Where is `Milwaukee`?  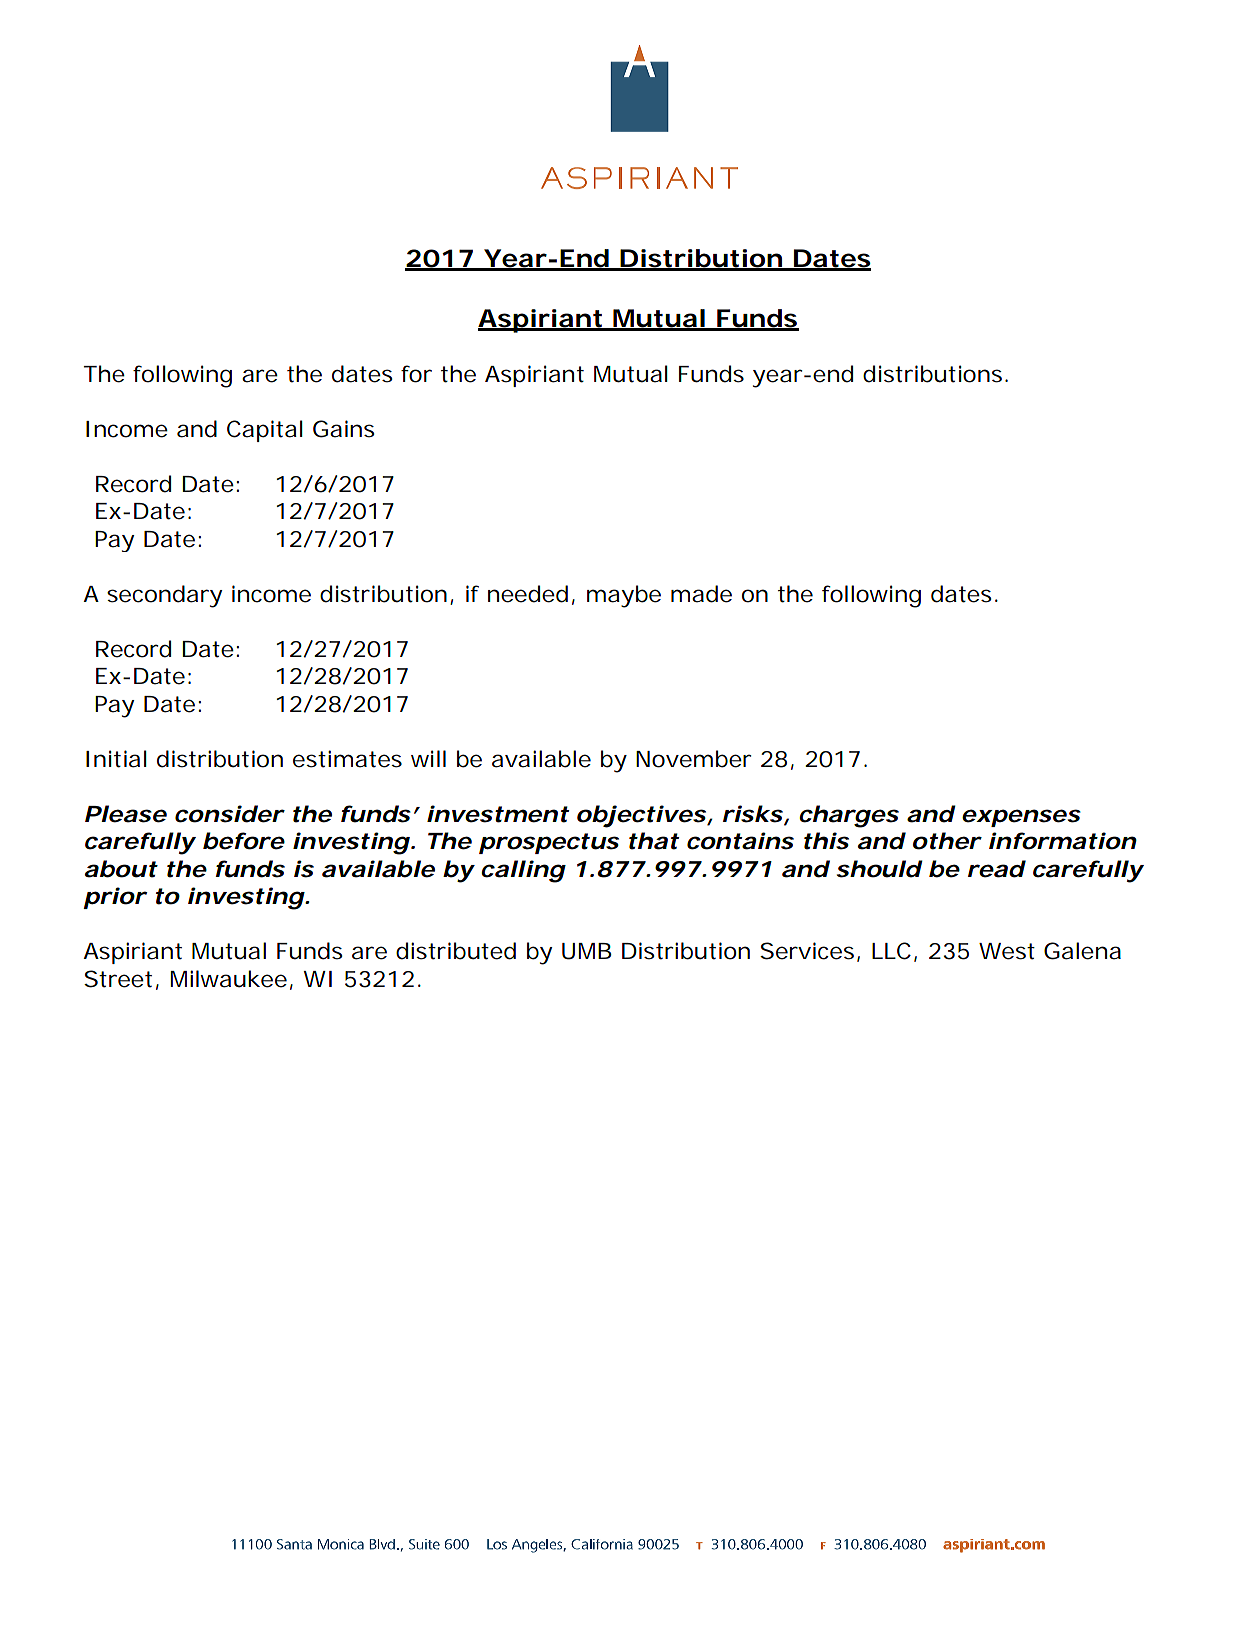 Milwaukee is located at coordinates (229, 979).
